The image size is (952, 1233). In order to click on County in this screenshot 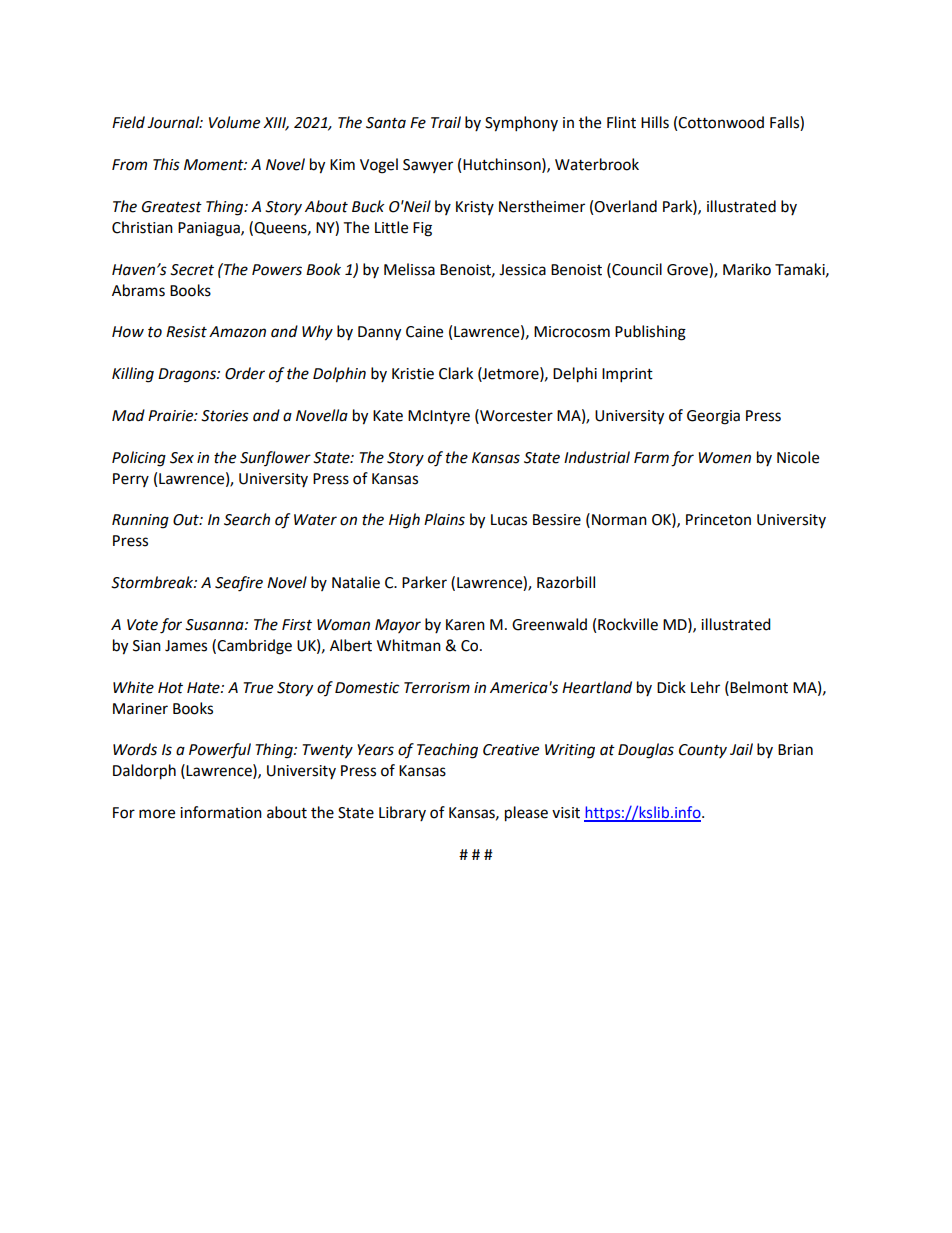, I will do `click(703, 751)`.
